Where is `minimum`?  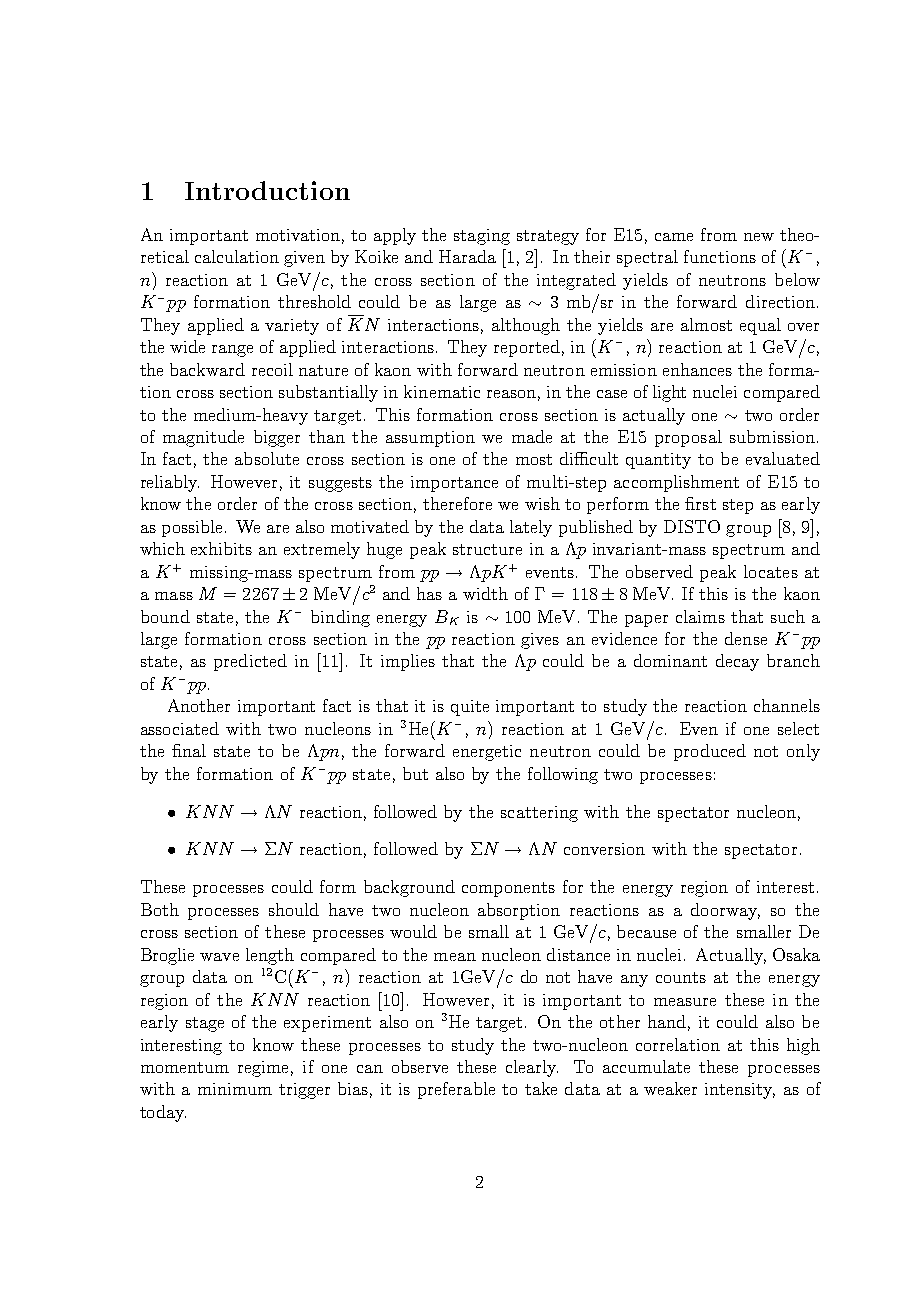
minimum is located at coordinates (235, 1089).
